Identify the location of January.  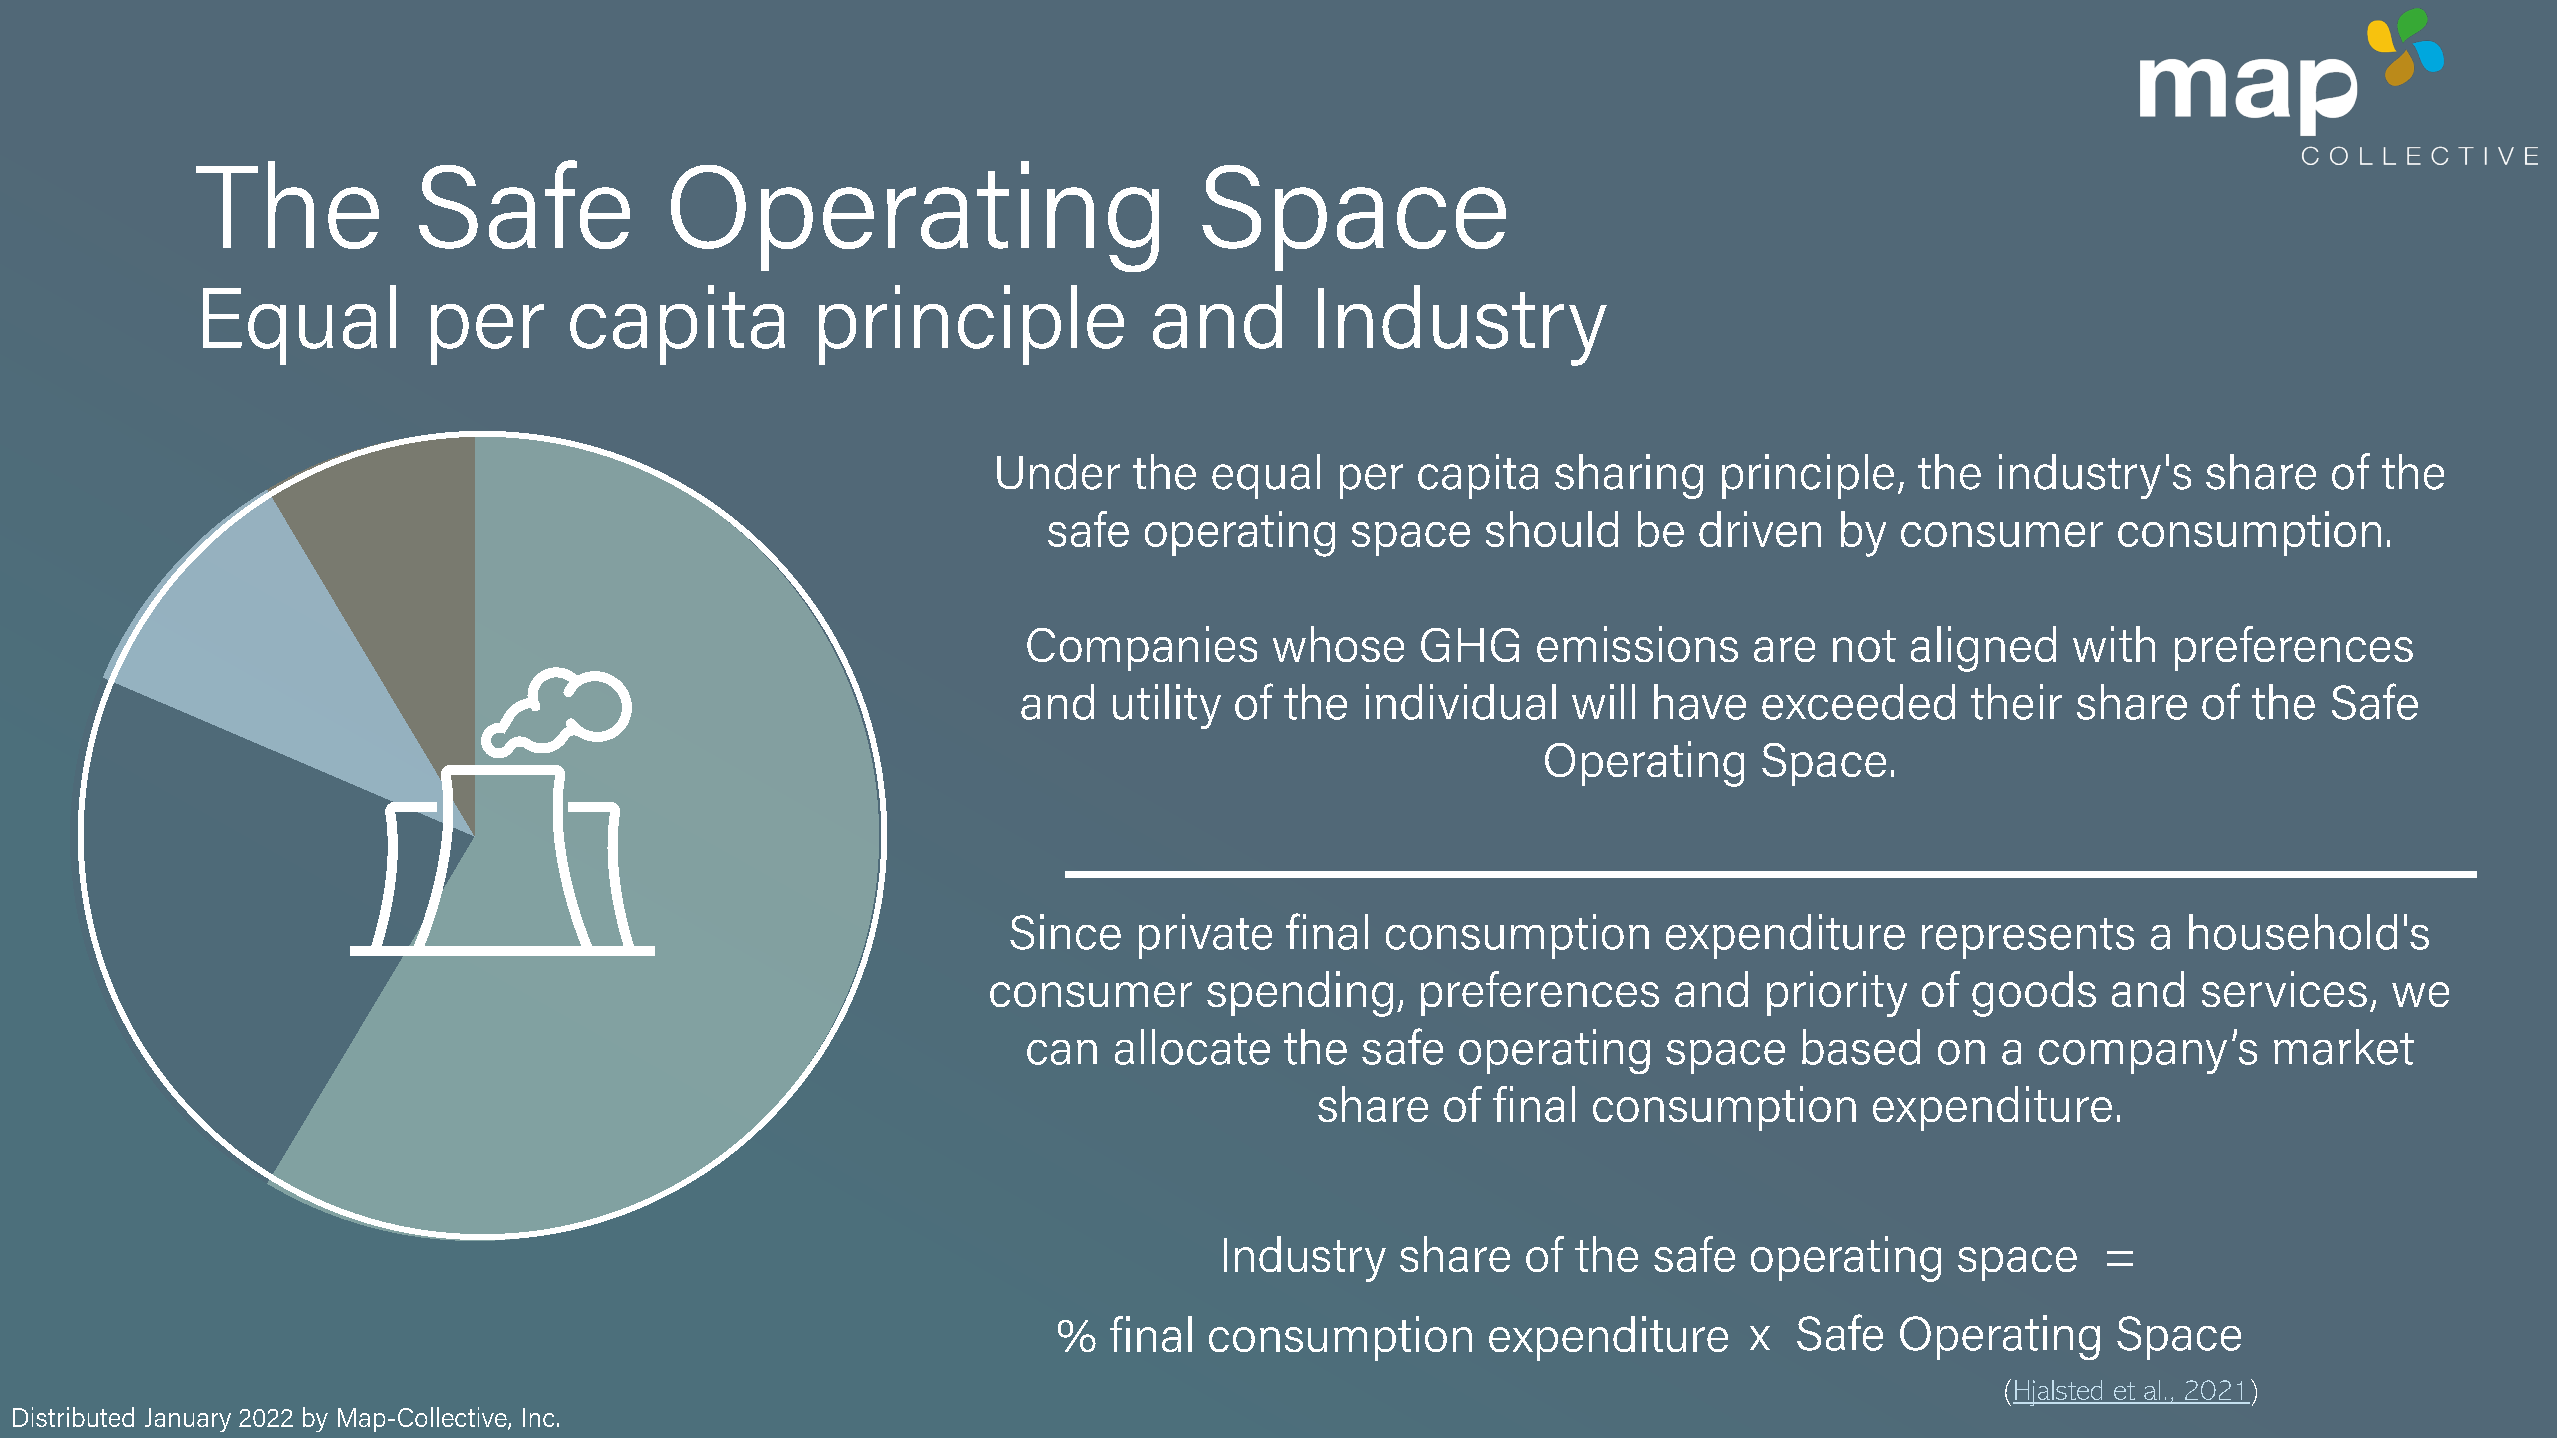
(188, 1420).
